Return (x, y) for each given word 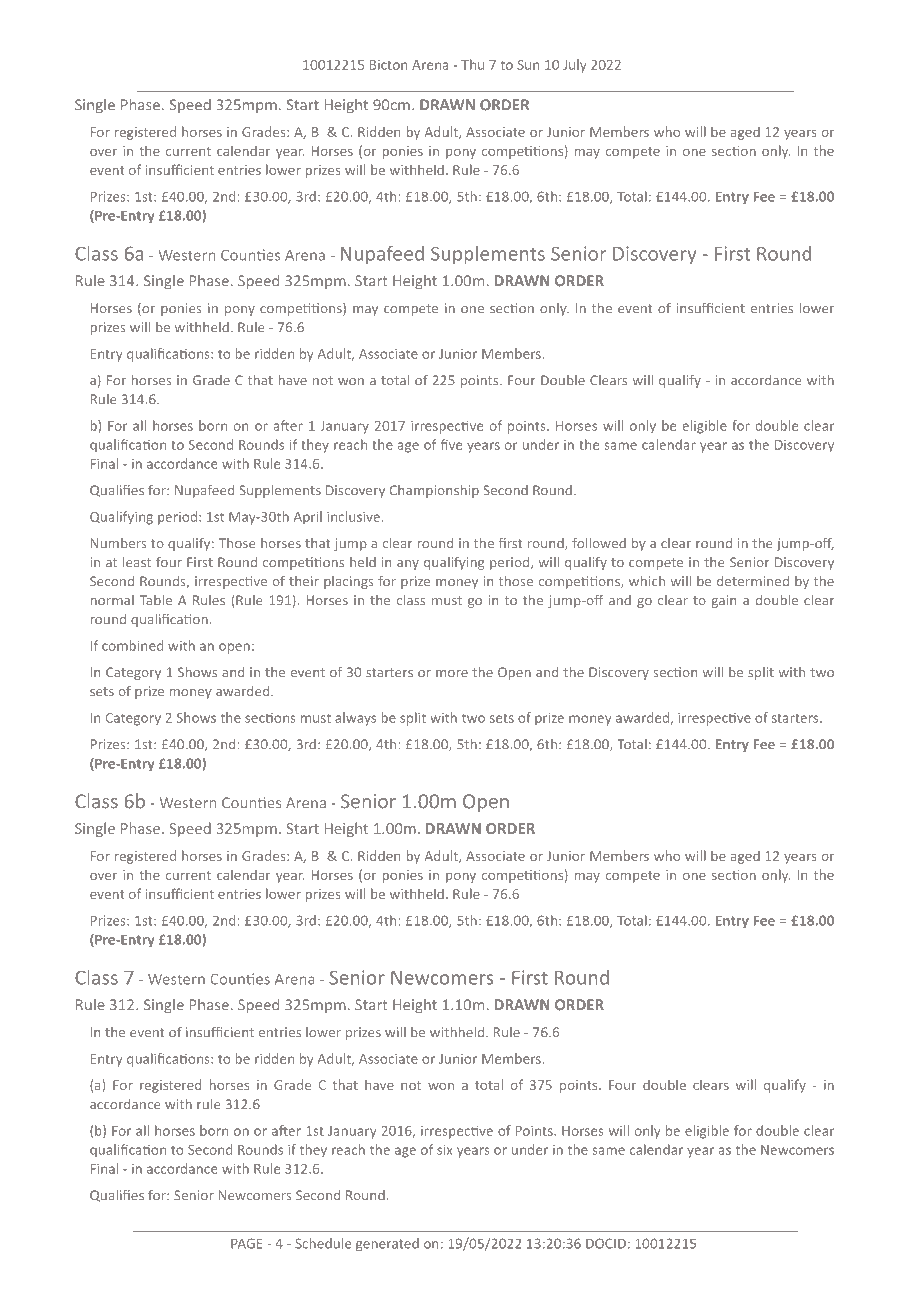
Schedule (323, 1243)
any (408, 565)
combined (132, 645)
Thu (472, 64)
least (137, 562)
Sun (528, 65)
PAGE (246, 1243)
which (647, 581)
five (451, 444)
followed (599, 543)
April (307, 517)
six (445, 1150)
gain (724, 601)
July (574, 66)
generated (387, 1244)
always (355, 719)
